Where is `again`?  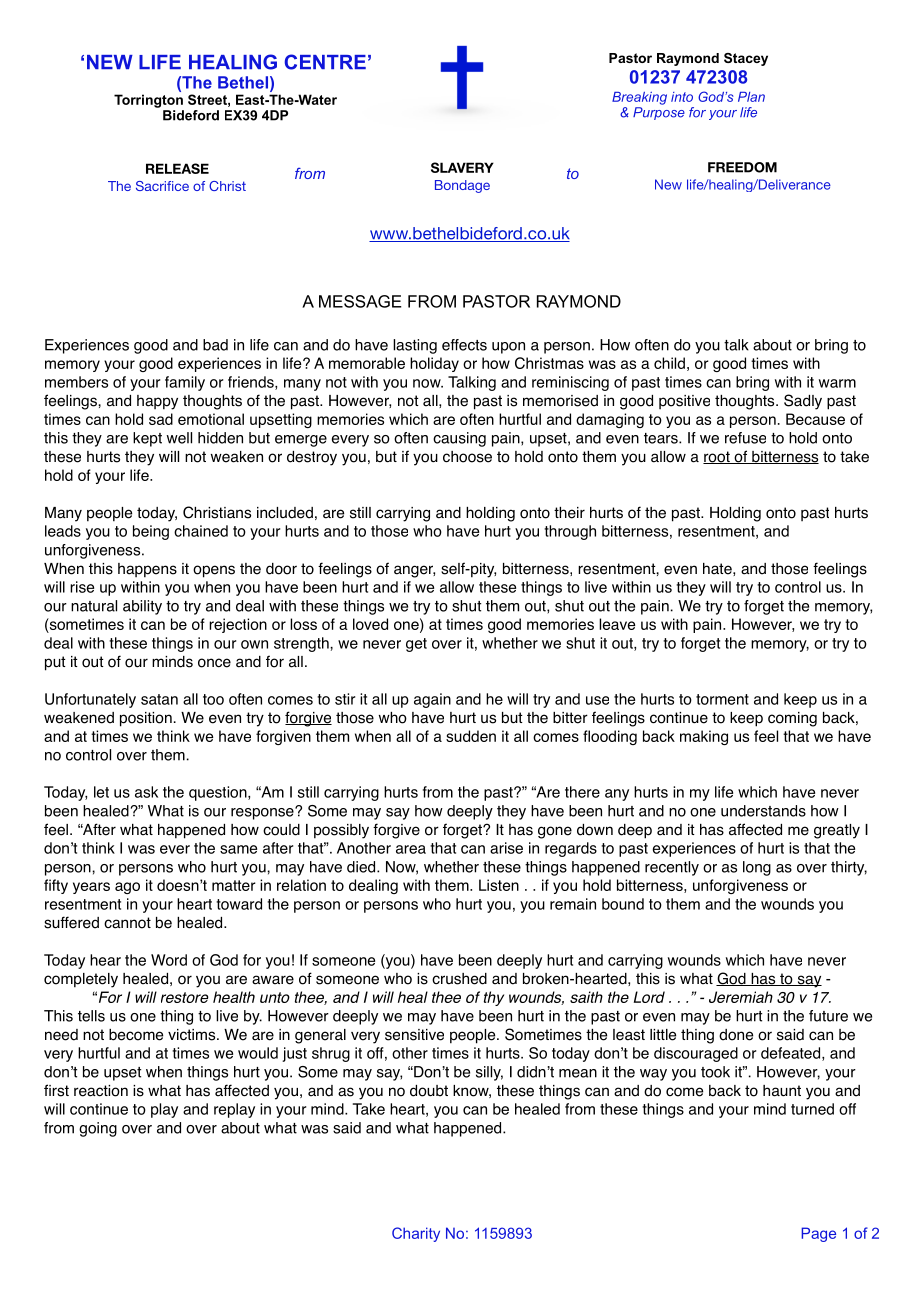
again is located at coordinates (432, 700).
